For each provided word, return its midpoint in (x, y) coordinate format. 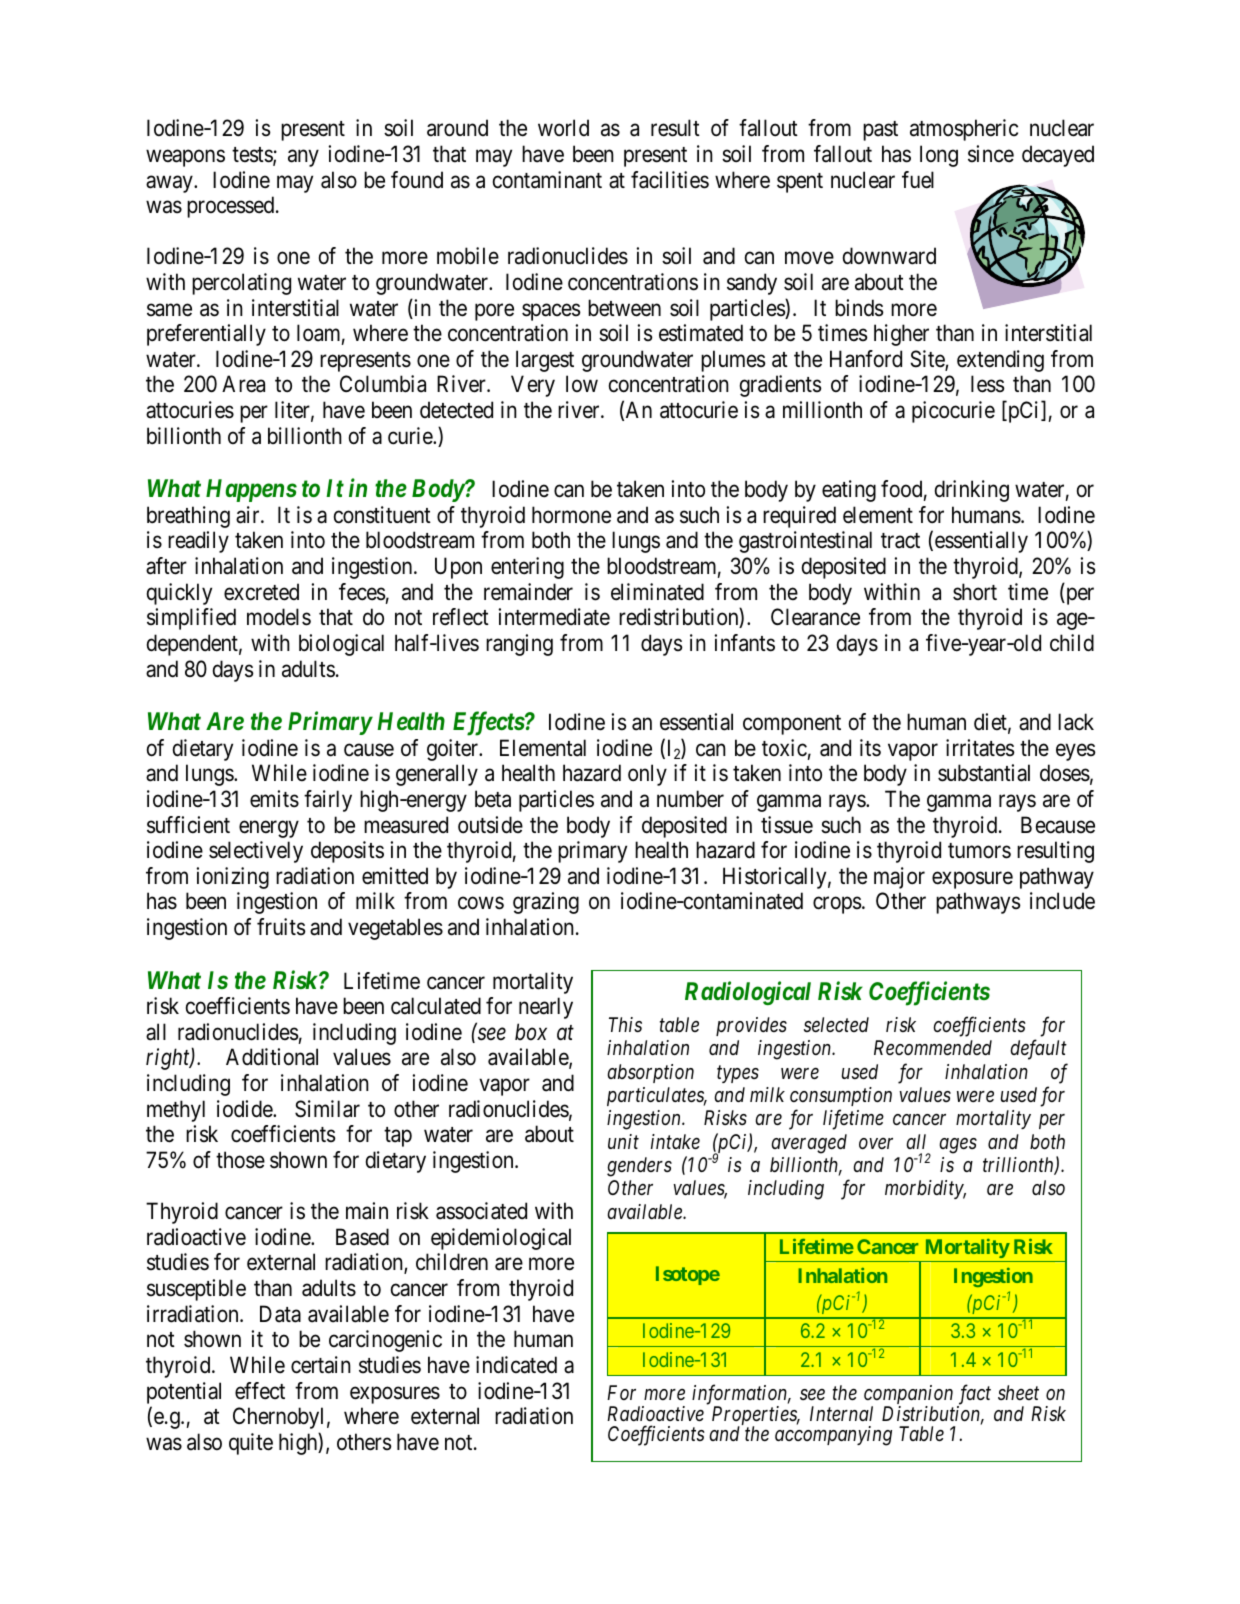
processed (232, 207)
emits (274, 799)
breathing (188, 517)
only (647, 775)
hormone (571, 515)
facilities (670, 180)
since (991, 154)
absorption (650, 1073)
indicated (516, 1365)
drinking (972, 491)
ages (958, 1146)
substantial (984, 773)
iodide (245, 1109)
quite (251, 1444)
